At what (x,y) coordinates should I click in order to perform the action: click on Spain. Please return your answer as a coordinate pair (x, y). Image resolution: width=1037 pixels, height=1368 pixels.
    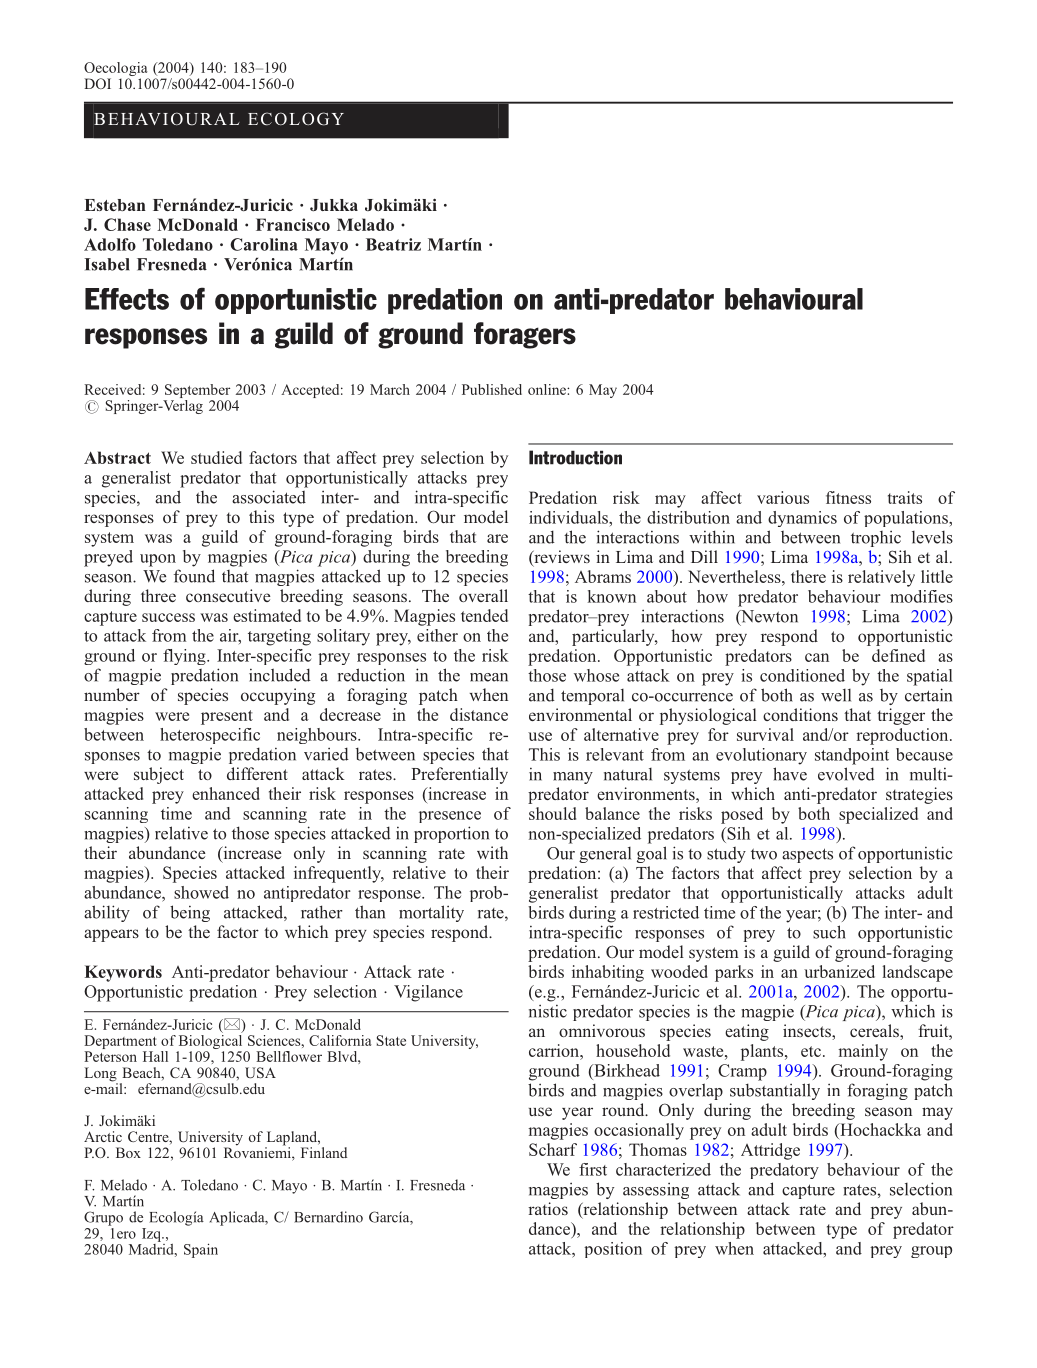
    Looking at the image, I should click on (201, 1250).
